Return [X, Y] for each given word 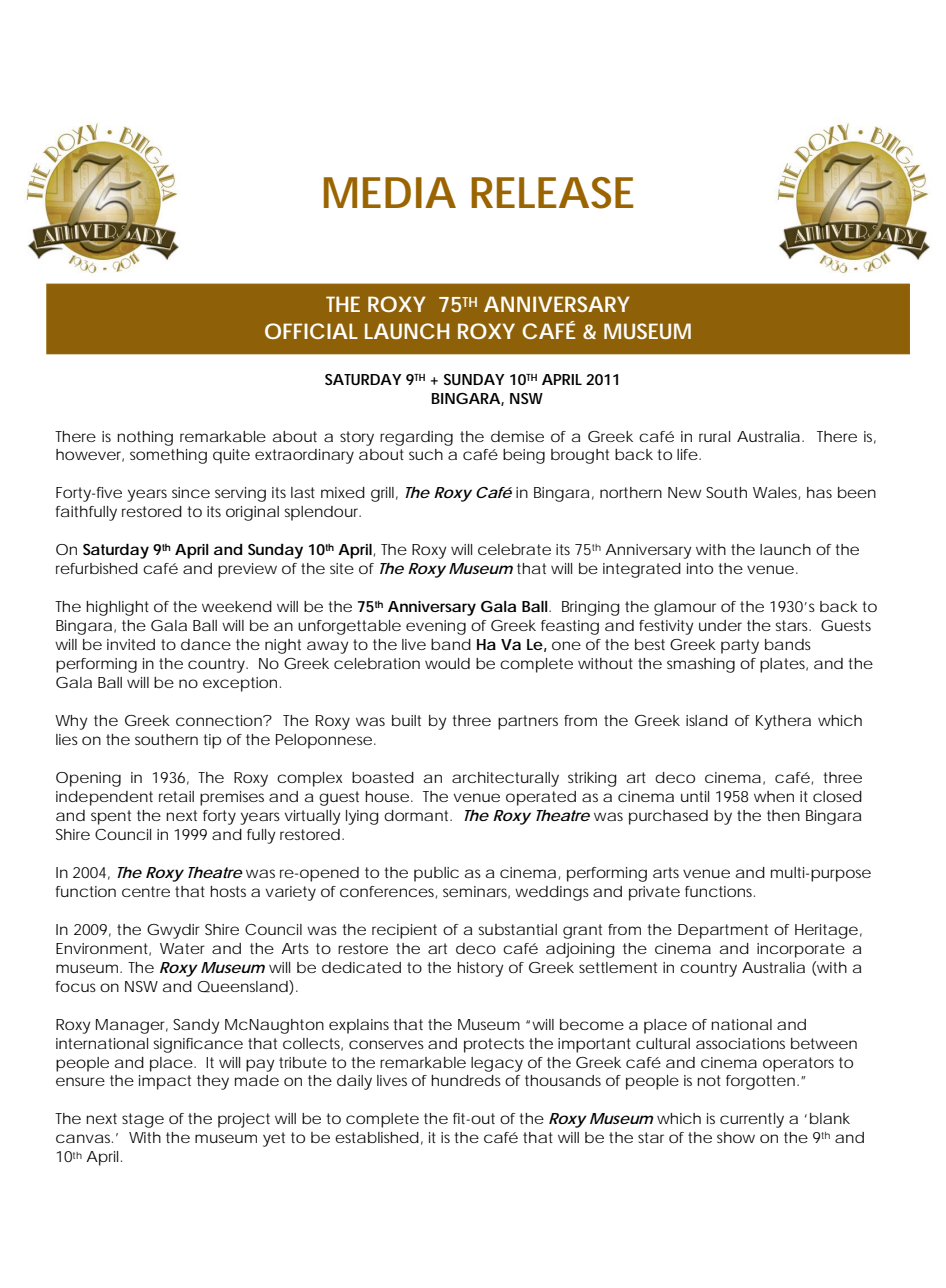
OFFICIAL [311, 331]
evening [436, 627]
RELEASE [552, 193]
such [426, 454]
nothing [145, 438]
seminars [476, 892]
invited [131, 644]
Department [723, 931]
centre [146, 891]
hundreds [466, 1080]
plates [784, 665]
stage [143, 1120]
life [687, 454]
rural [714, 436]
